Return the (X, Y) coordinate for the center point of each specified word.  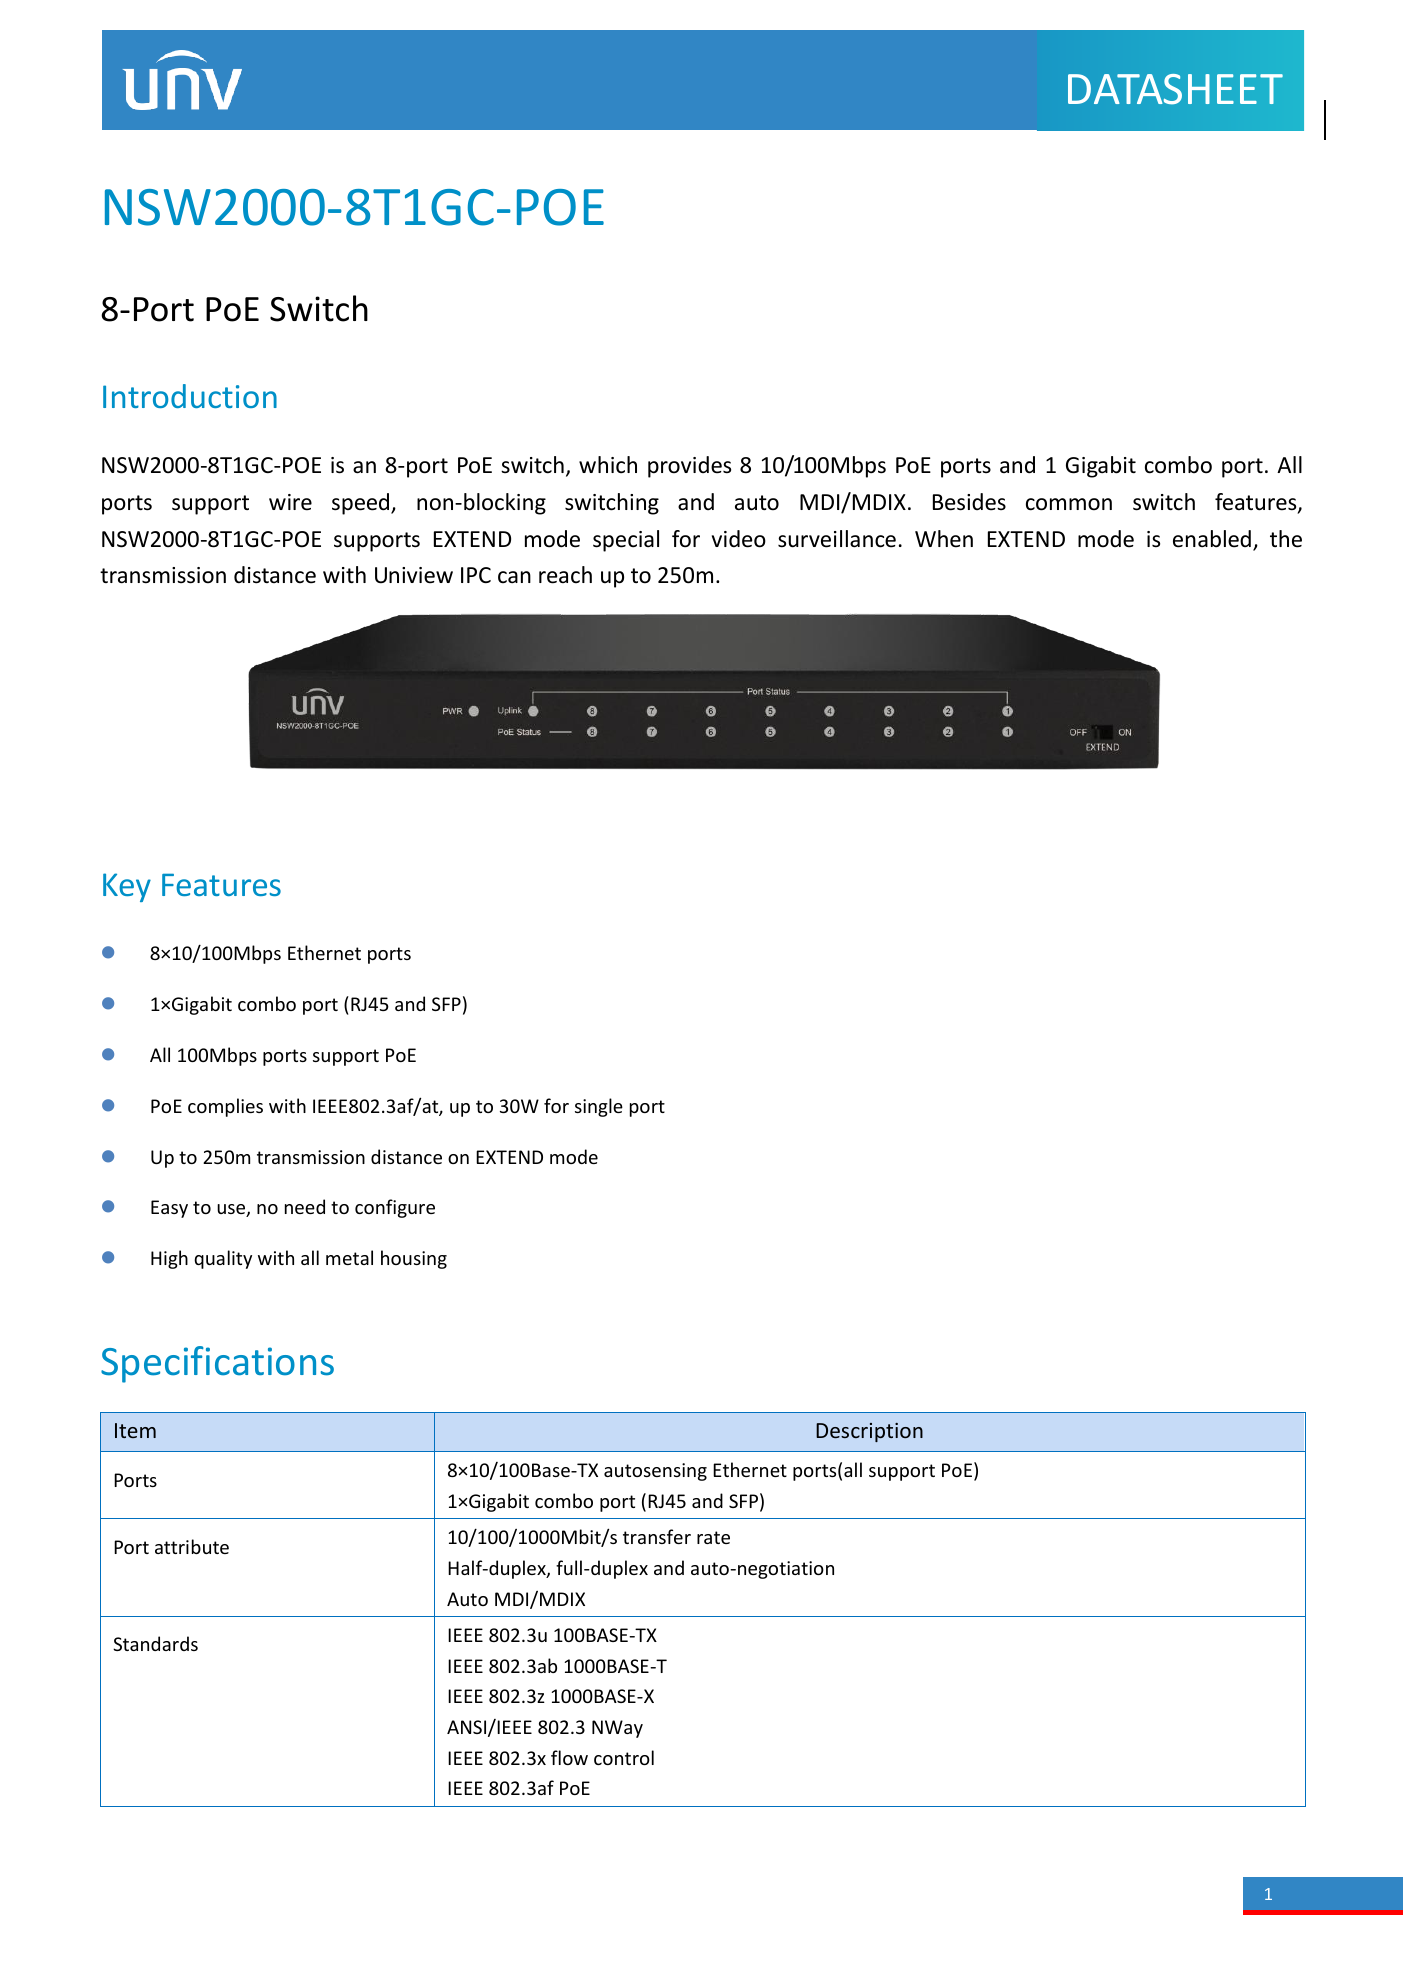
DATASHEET (1175, 89)
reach (565, 575)
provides (689, 467)
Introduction (190, 396)
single (599, 1107)
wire (290, 502)
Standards (155, 1643)
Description (869, 1432)
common (1069, 504)
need (305, 1206)
